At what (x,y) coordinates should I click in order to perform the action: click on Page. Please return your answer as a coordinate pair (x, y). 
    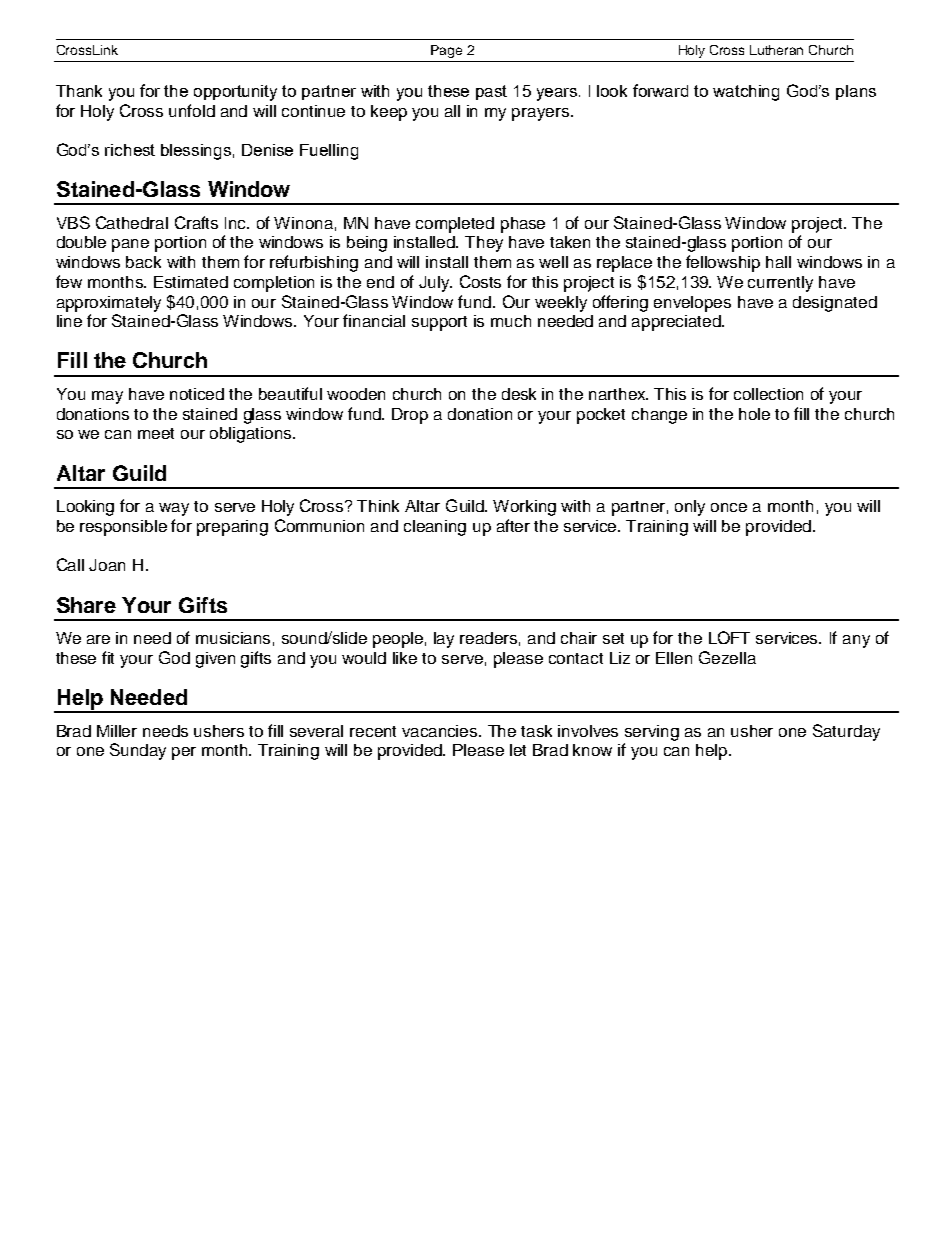
    Looking at the image, I should click on (446, 51).
